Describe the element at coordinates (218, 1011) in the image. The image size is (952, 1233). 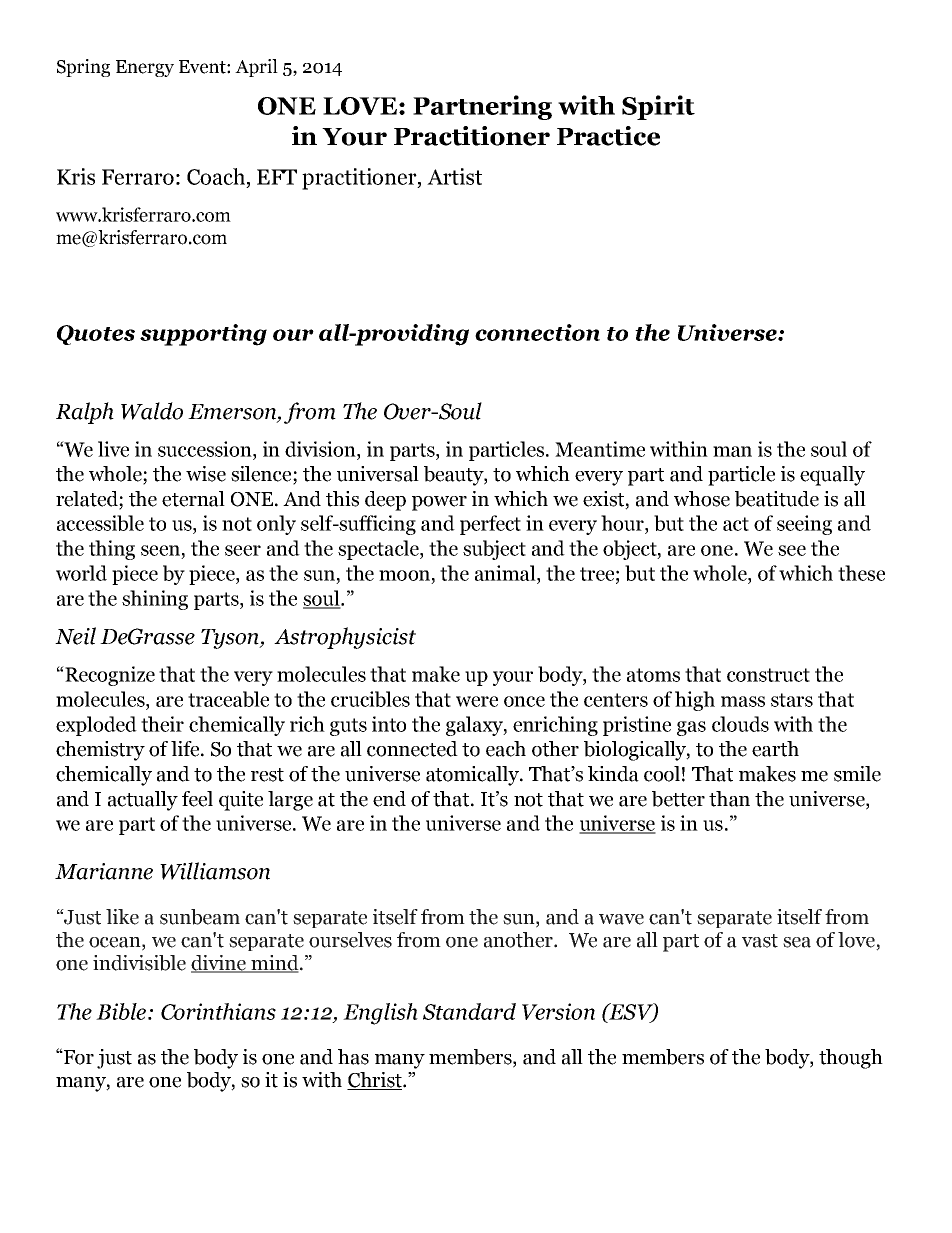
I see `Corinthians` at that location.
